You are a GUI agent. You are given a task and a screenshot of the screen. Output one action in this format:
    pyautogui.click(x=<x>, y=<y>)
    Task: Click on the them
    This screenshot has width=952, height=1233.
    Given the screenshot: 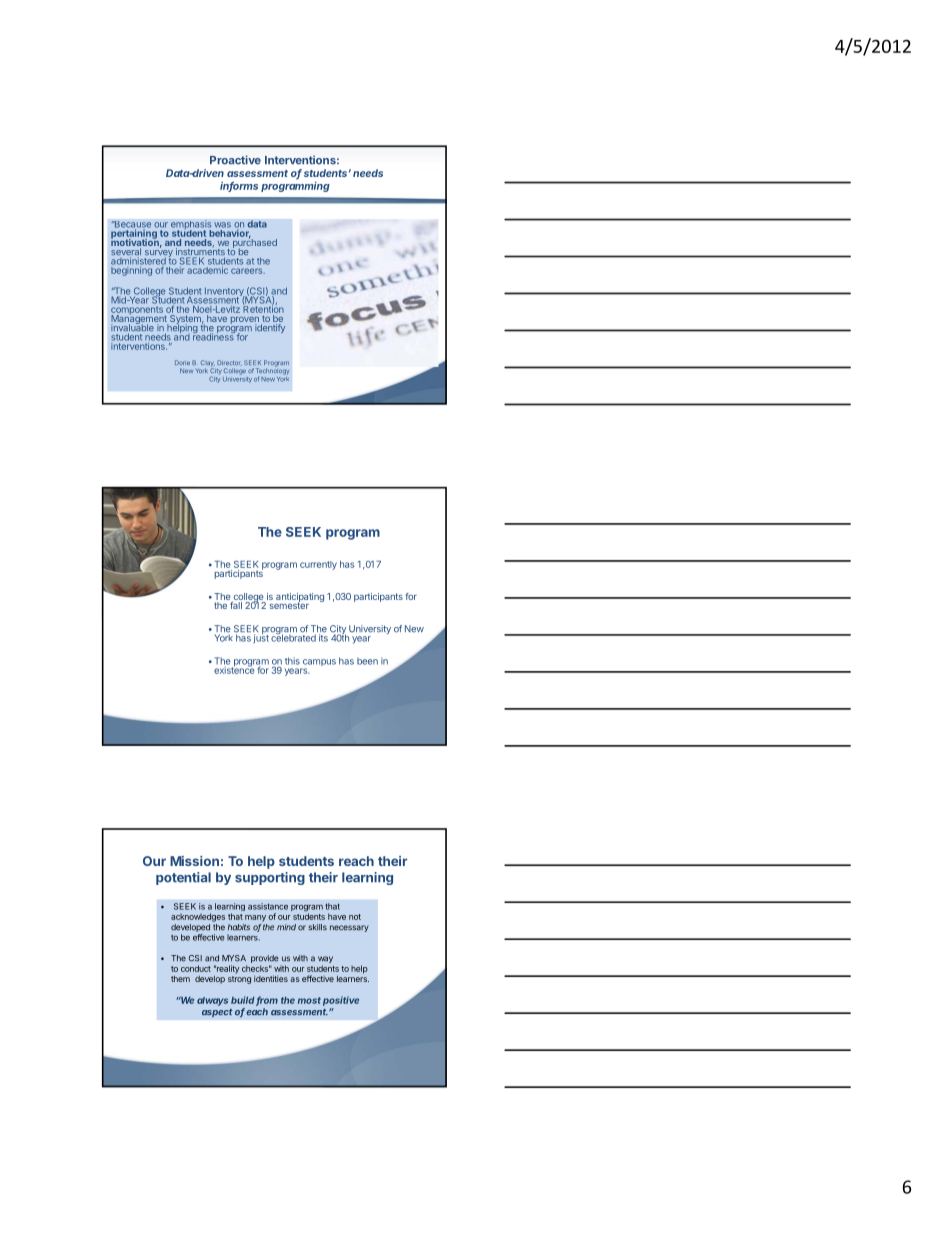 What is the action you would take?
    pyautogui.click(x=180, y=979)
